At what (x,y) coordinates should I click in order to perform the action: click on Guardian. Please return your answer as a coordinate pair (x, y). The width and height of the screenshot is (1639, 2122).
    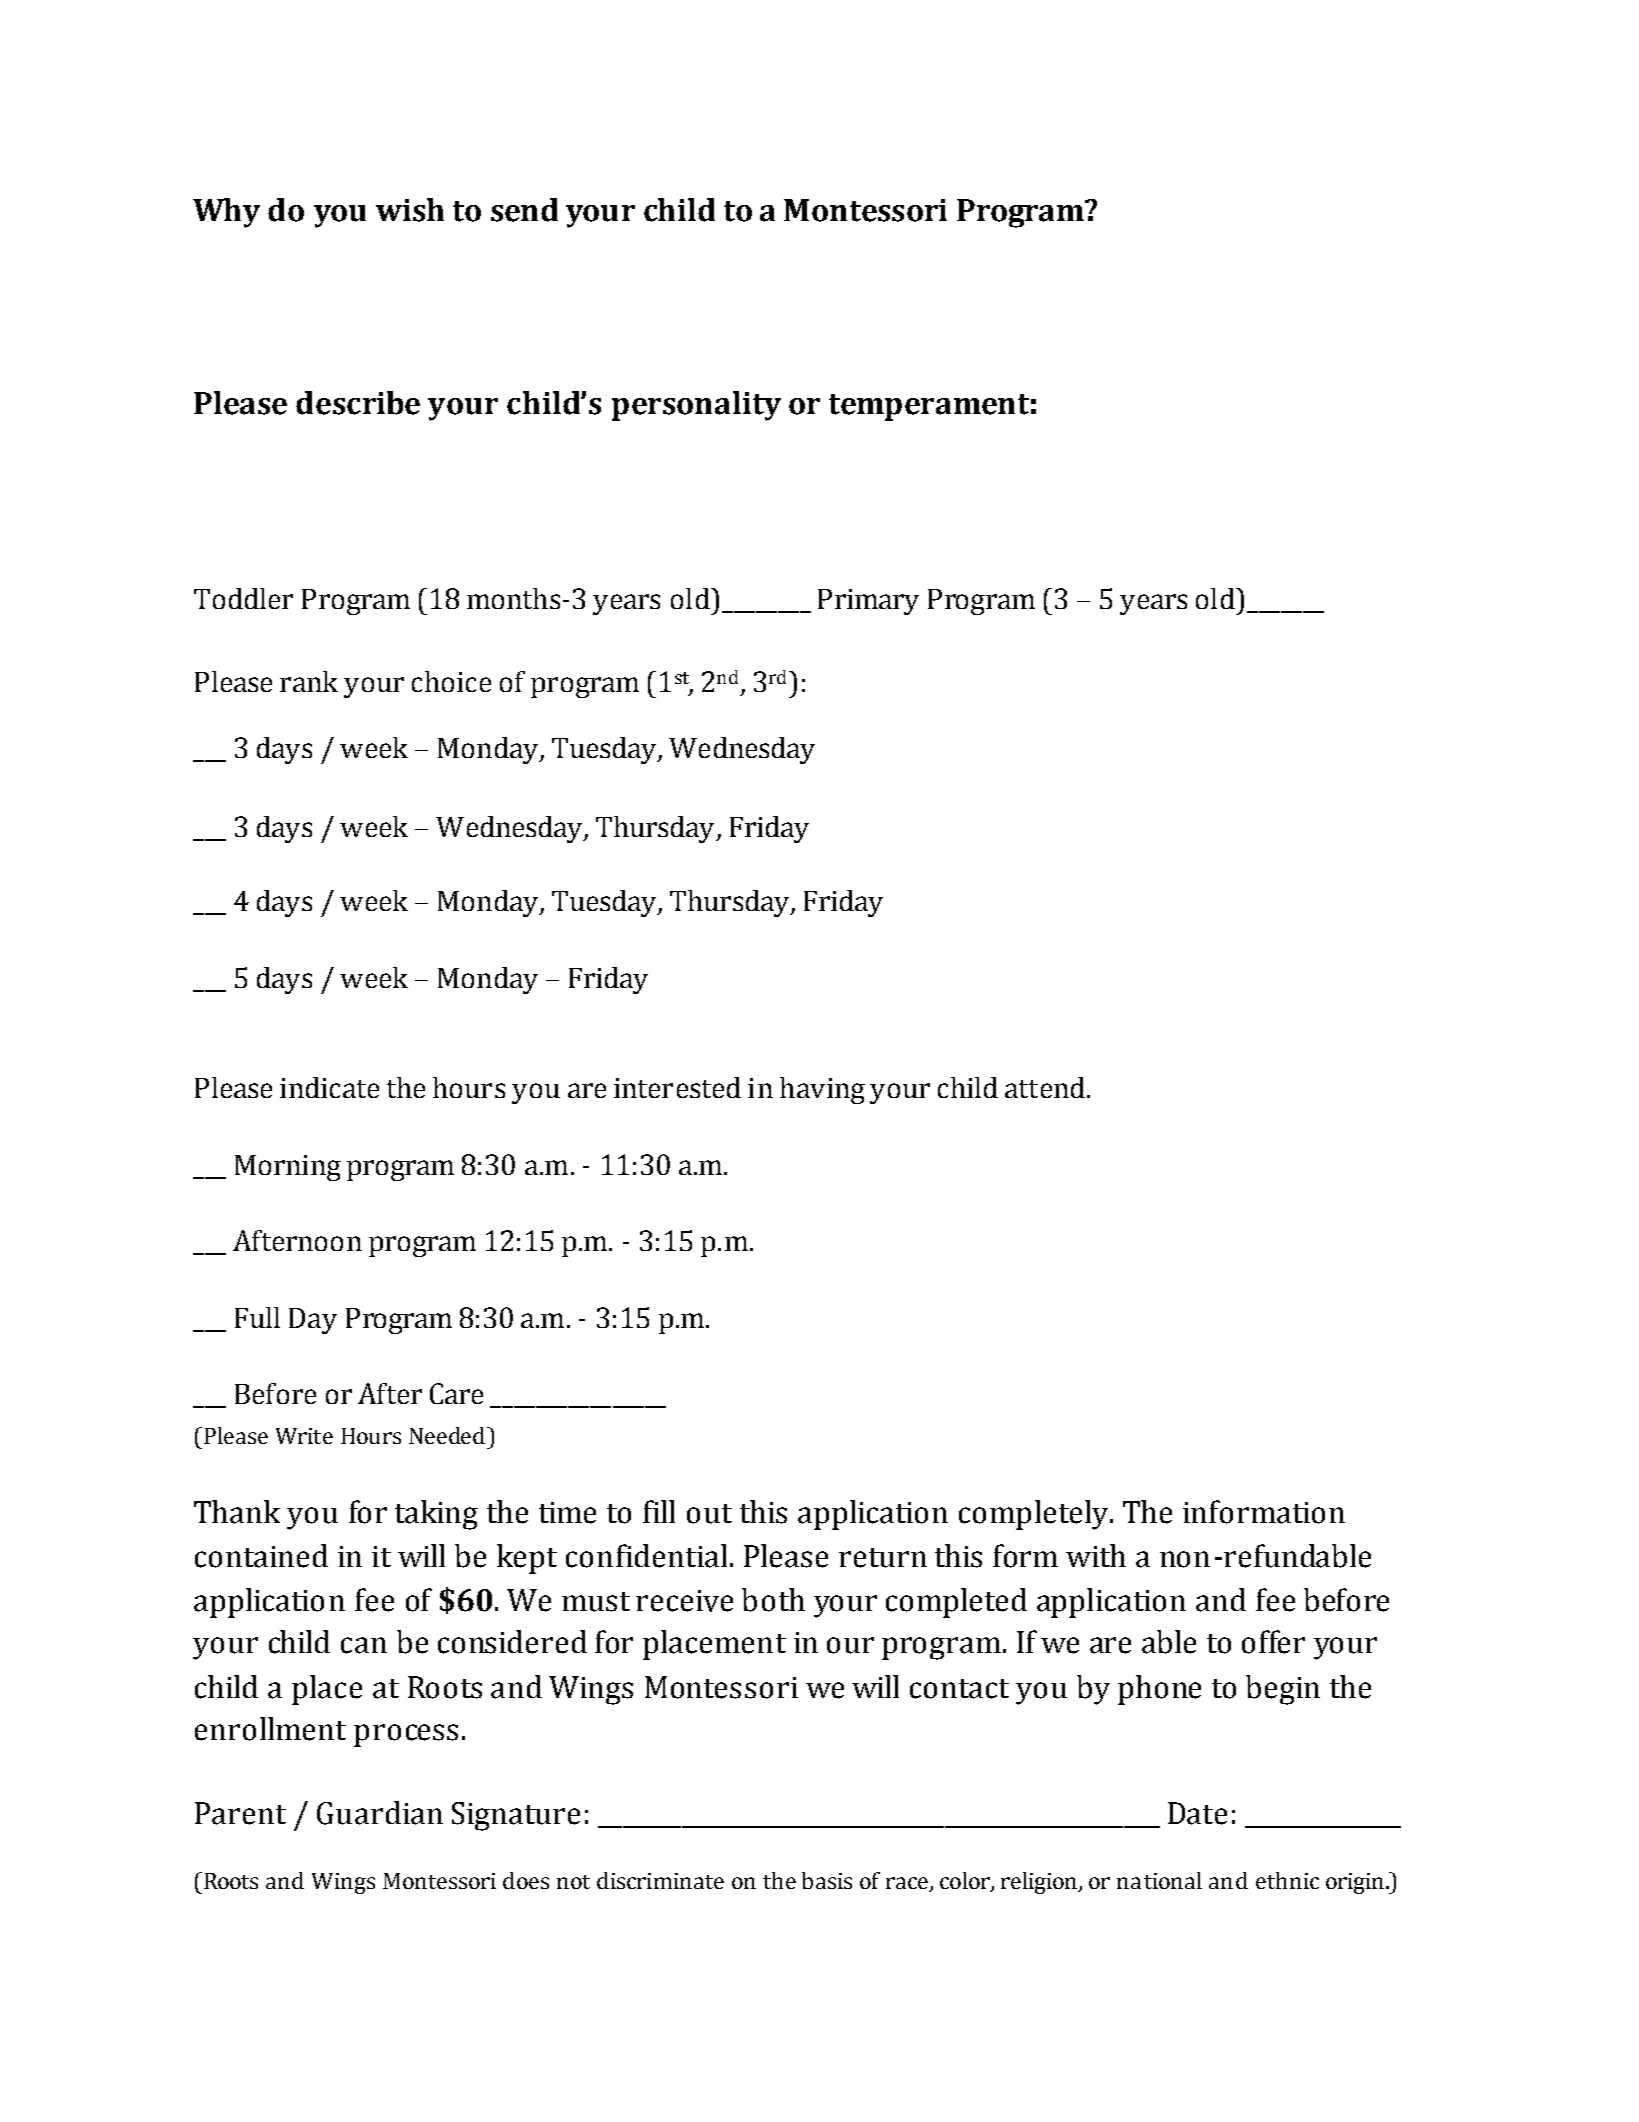
    Looking at the image, I should click on (380, 1813).
